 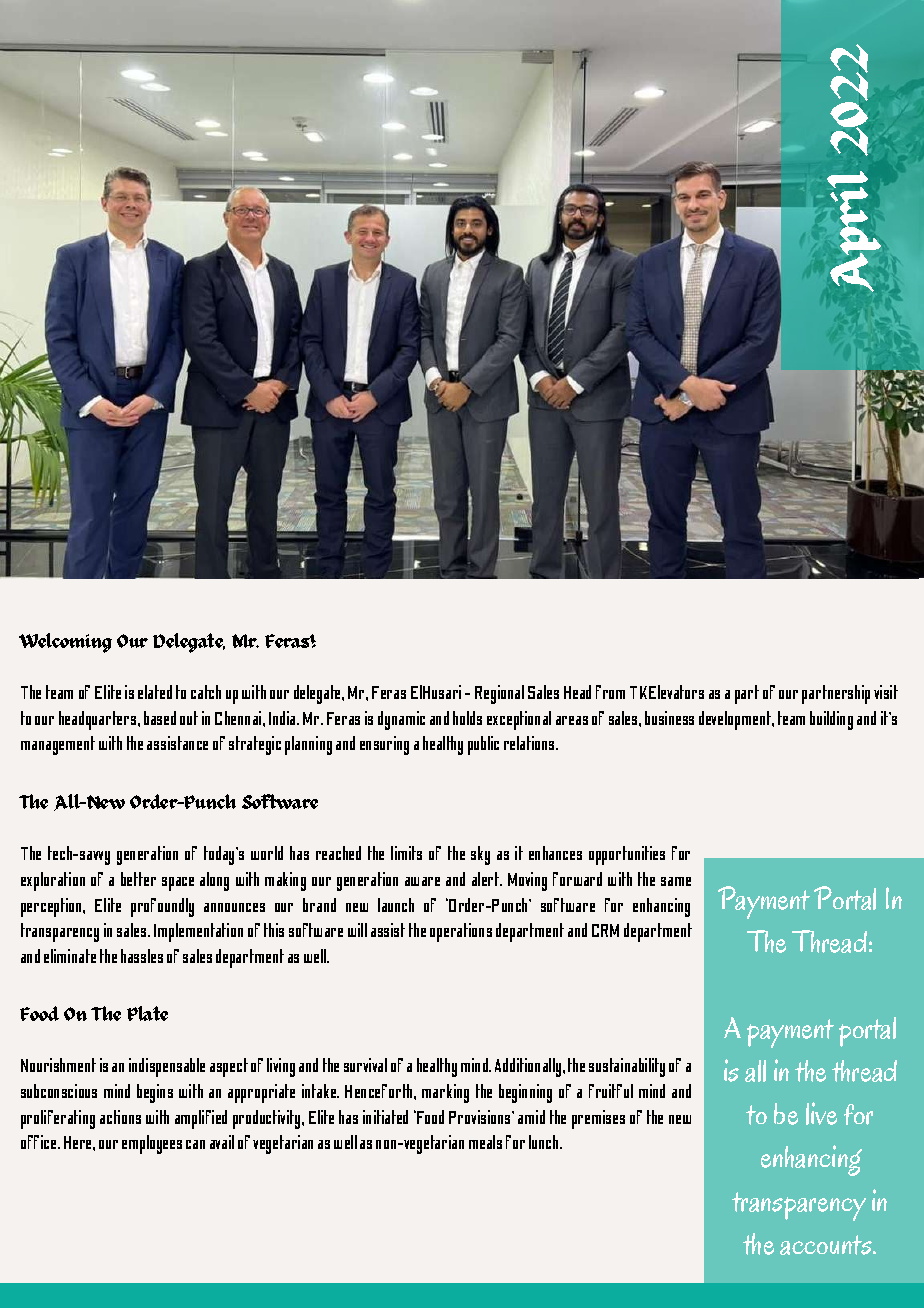 I want to click on India, so click(x=283, y=718).
